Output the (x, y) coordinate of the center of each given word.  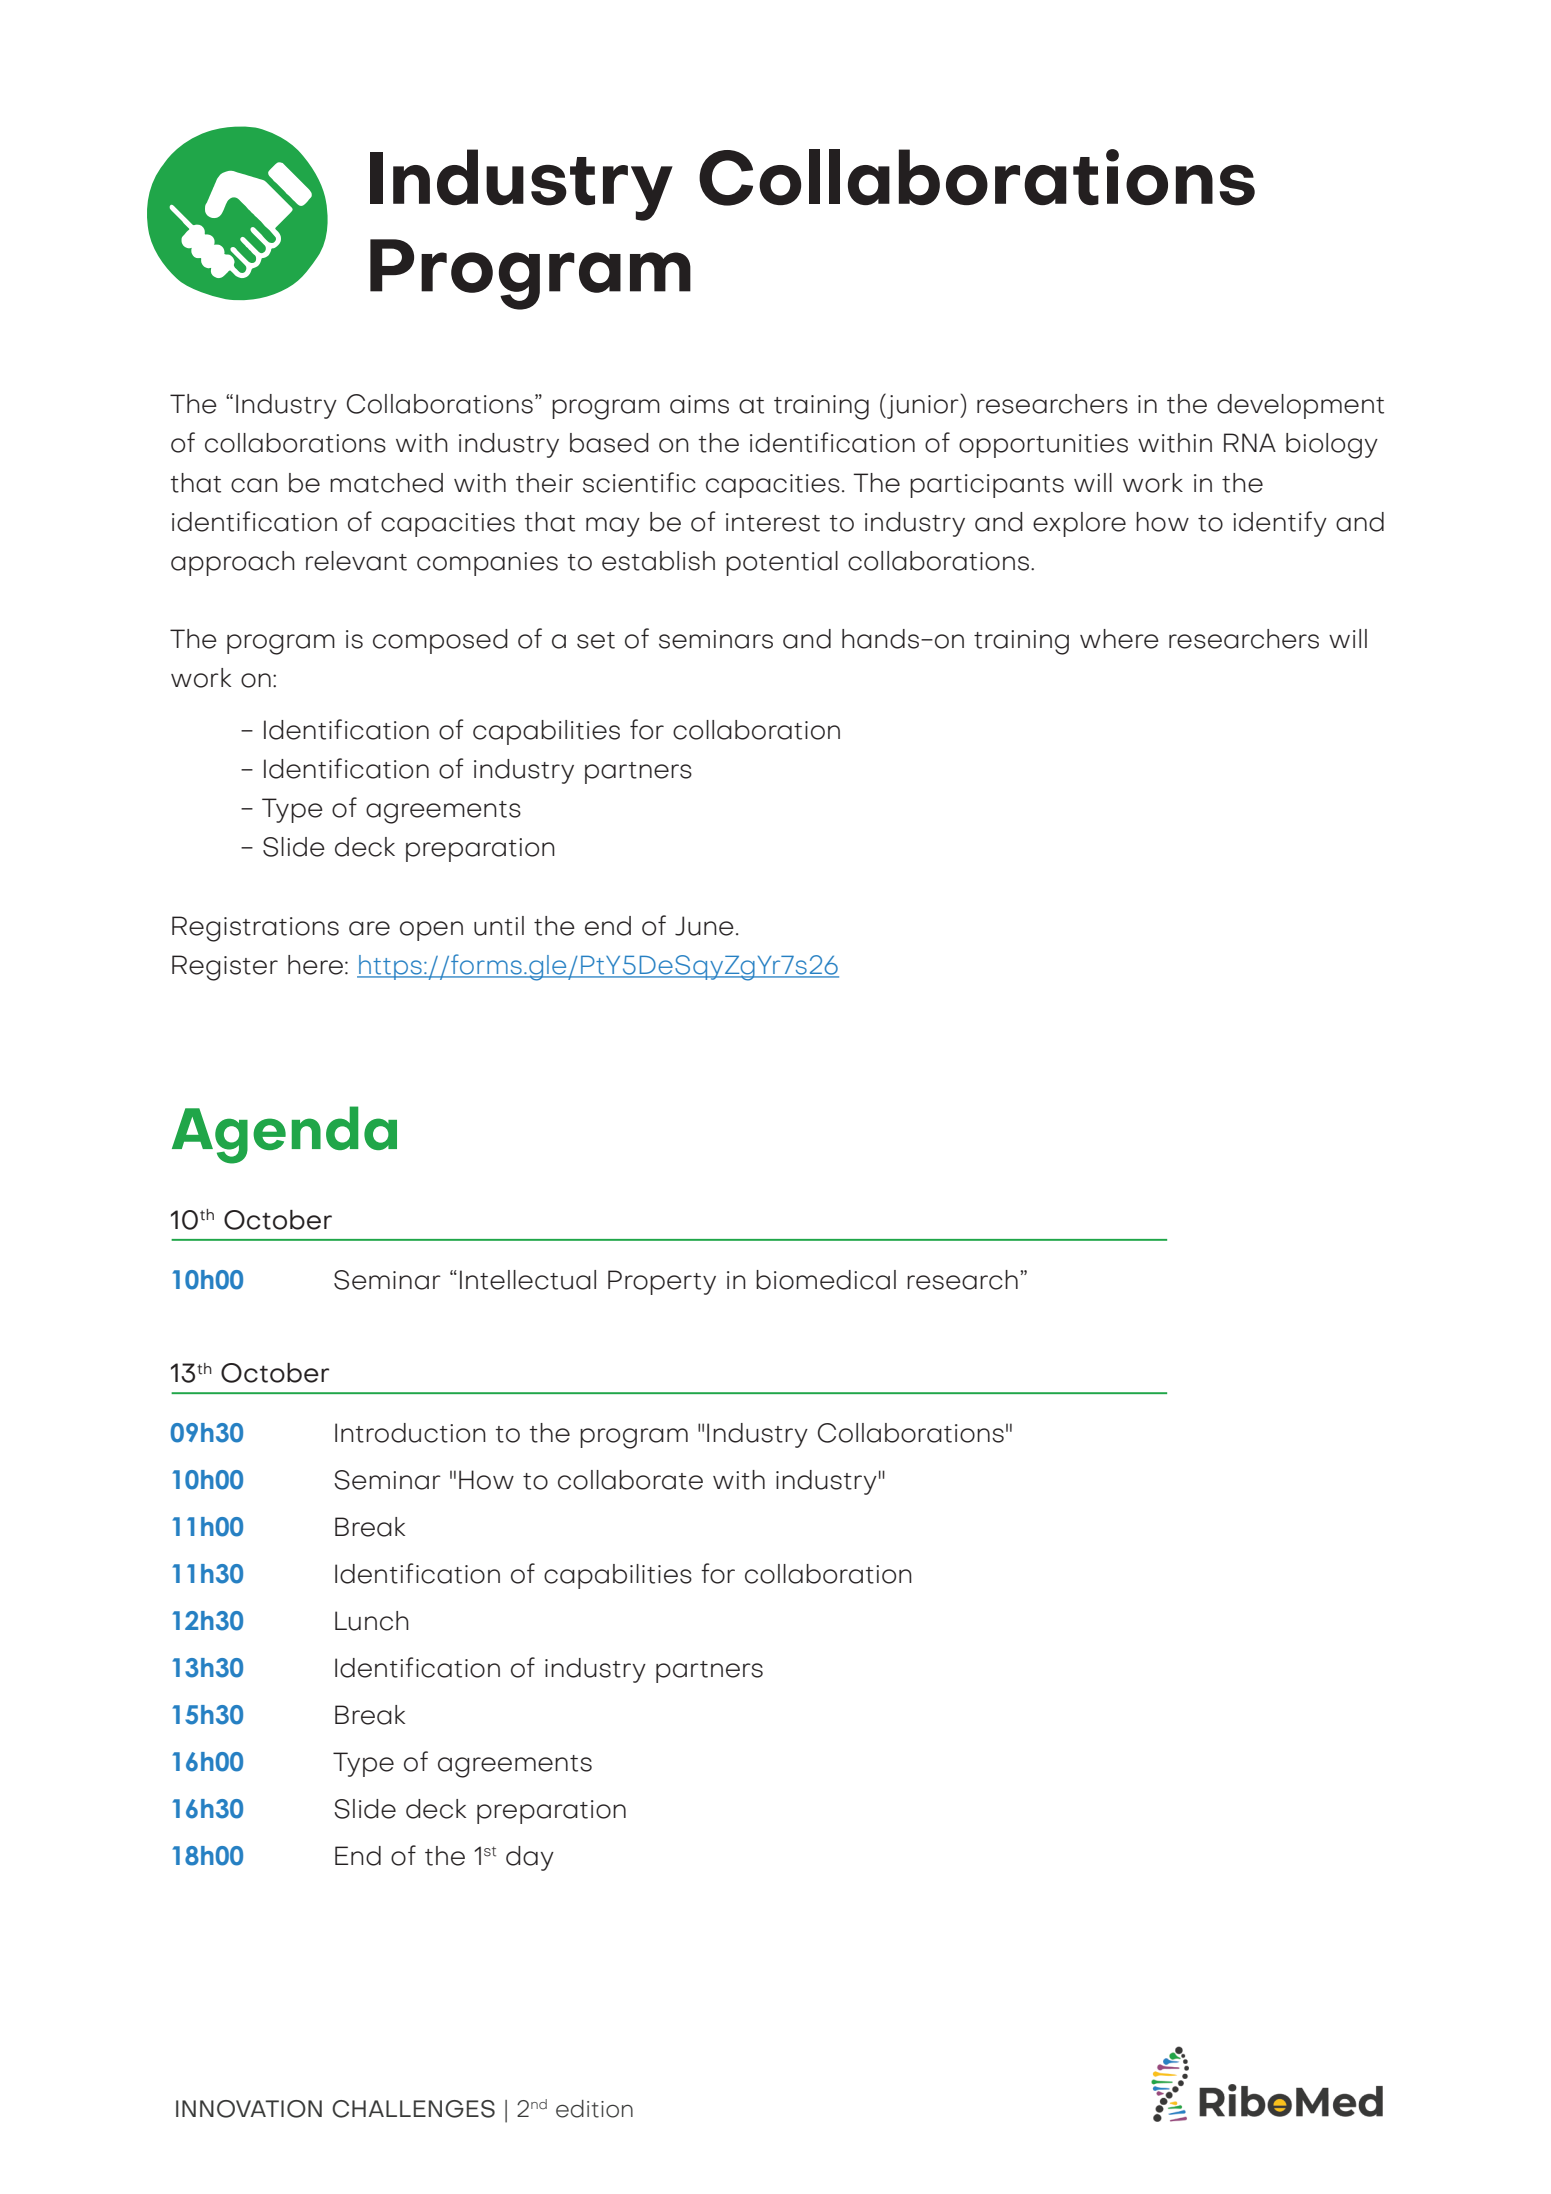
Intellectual (528, 1280)
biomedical (826, 1280)
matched (386, 483)
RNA (1250, 442)
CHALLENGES (413, 2109)
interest (773, 522)
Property (662, 1282)
